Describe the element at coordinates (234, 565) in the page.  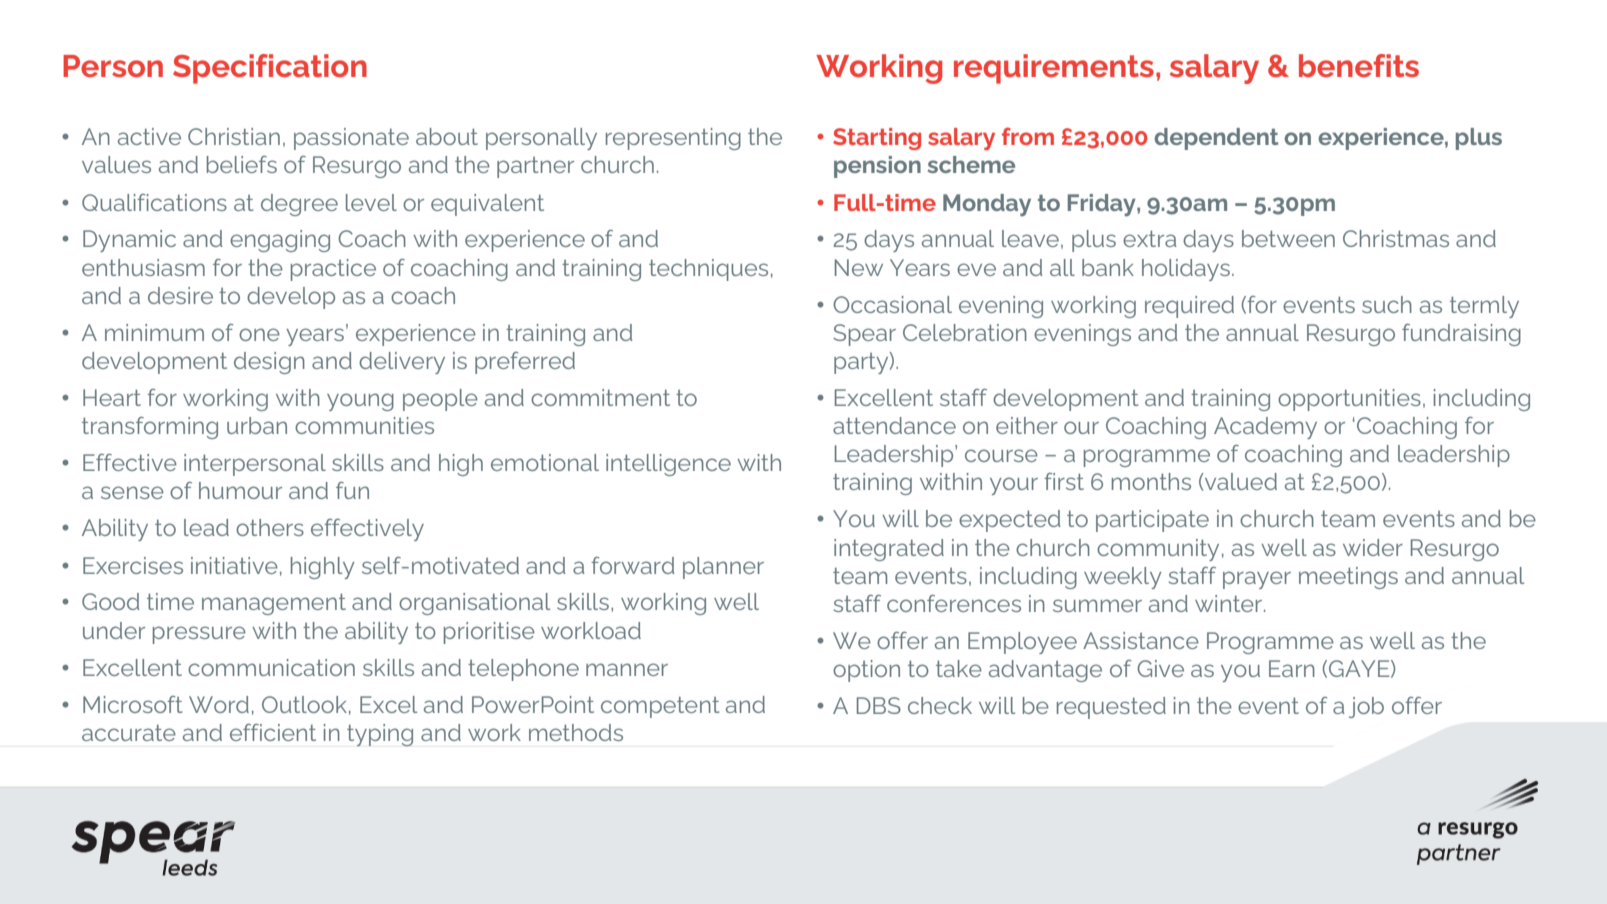
I see `initiative` at that location.
